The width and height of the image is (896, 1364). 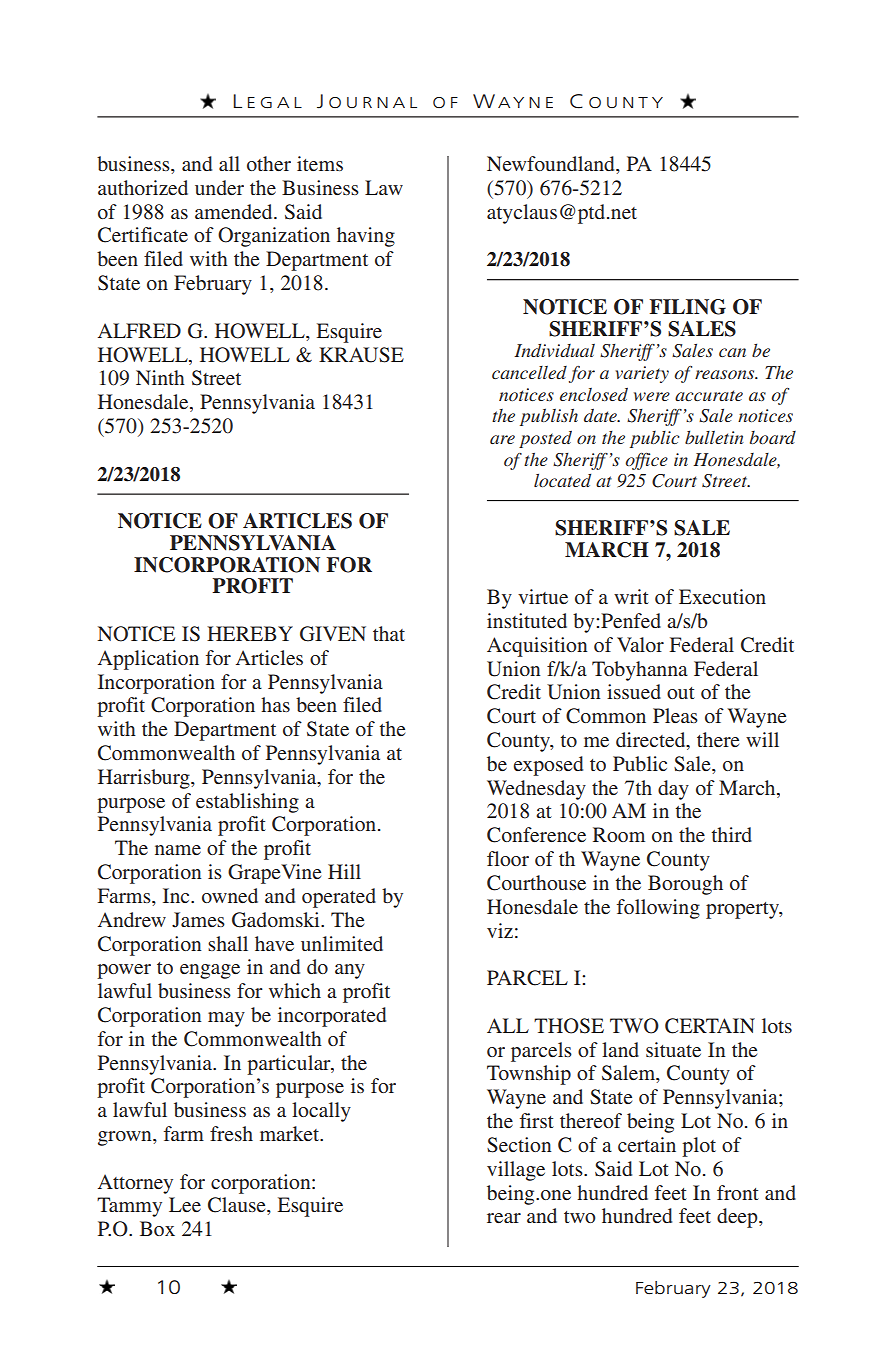 I want to click on shall, so click(x=228, y=943).
